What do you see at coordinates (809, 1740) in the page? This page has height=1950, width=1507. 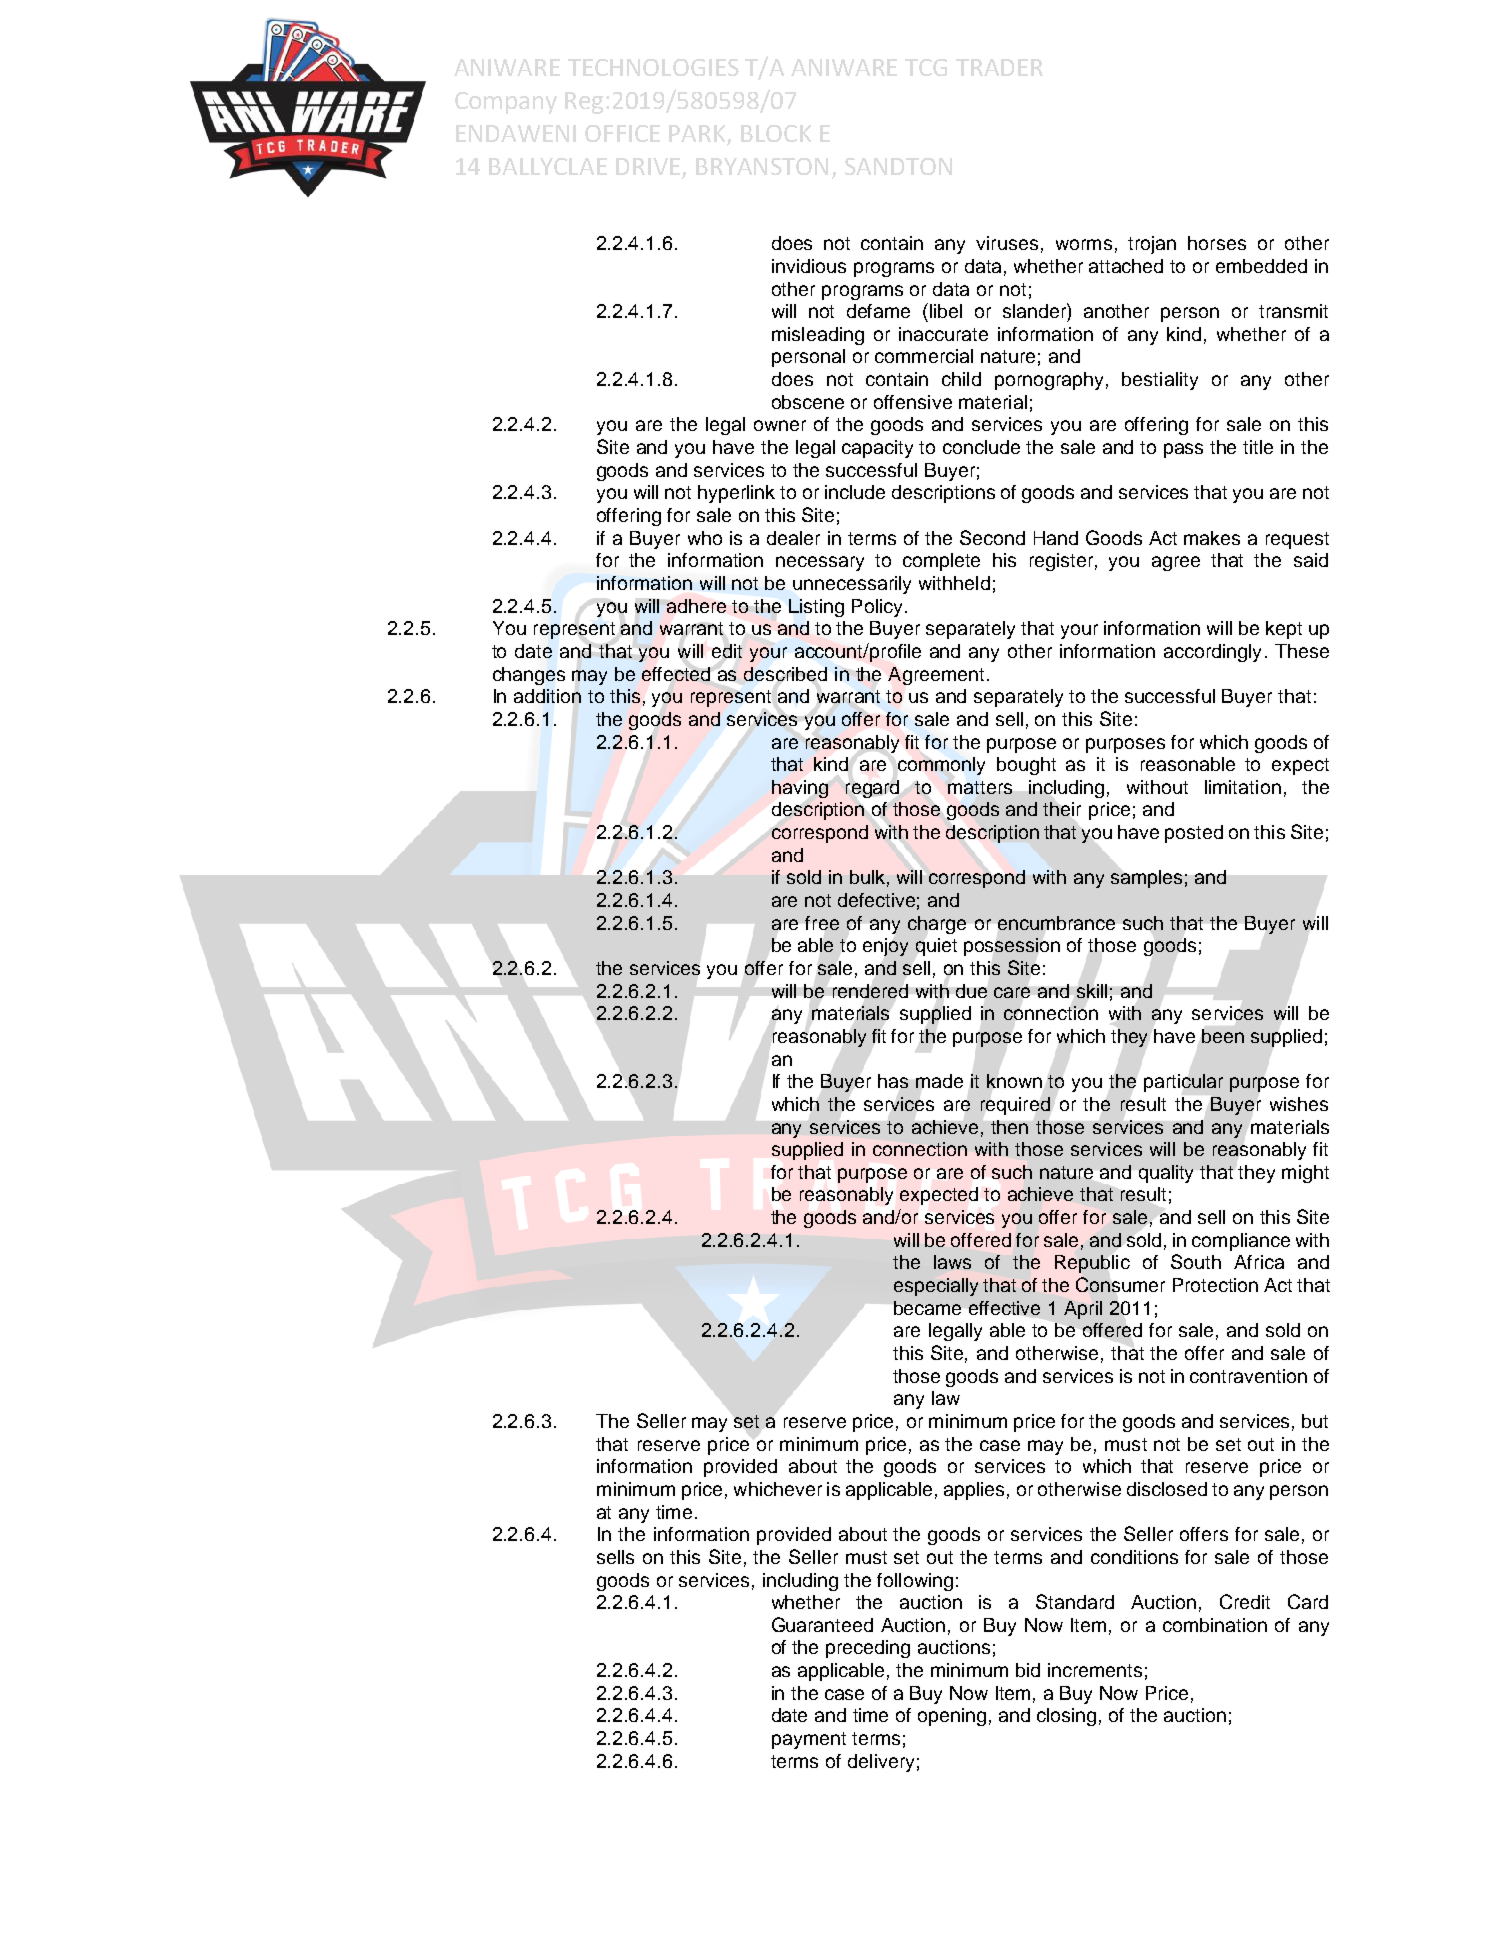 I see `payment` at bounding box center [809, 1740].
